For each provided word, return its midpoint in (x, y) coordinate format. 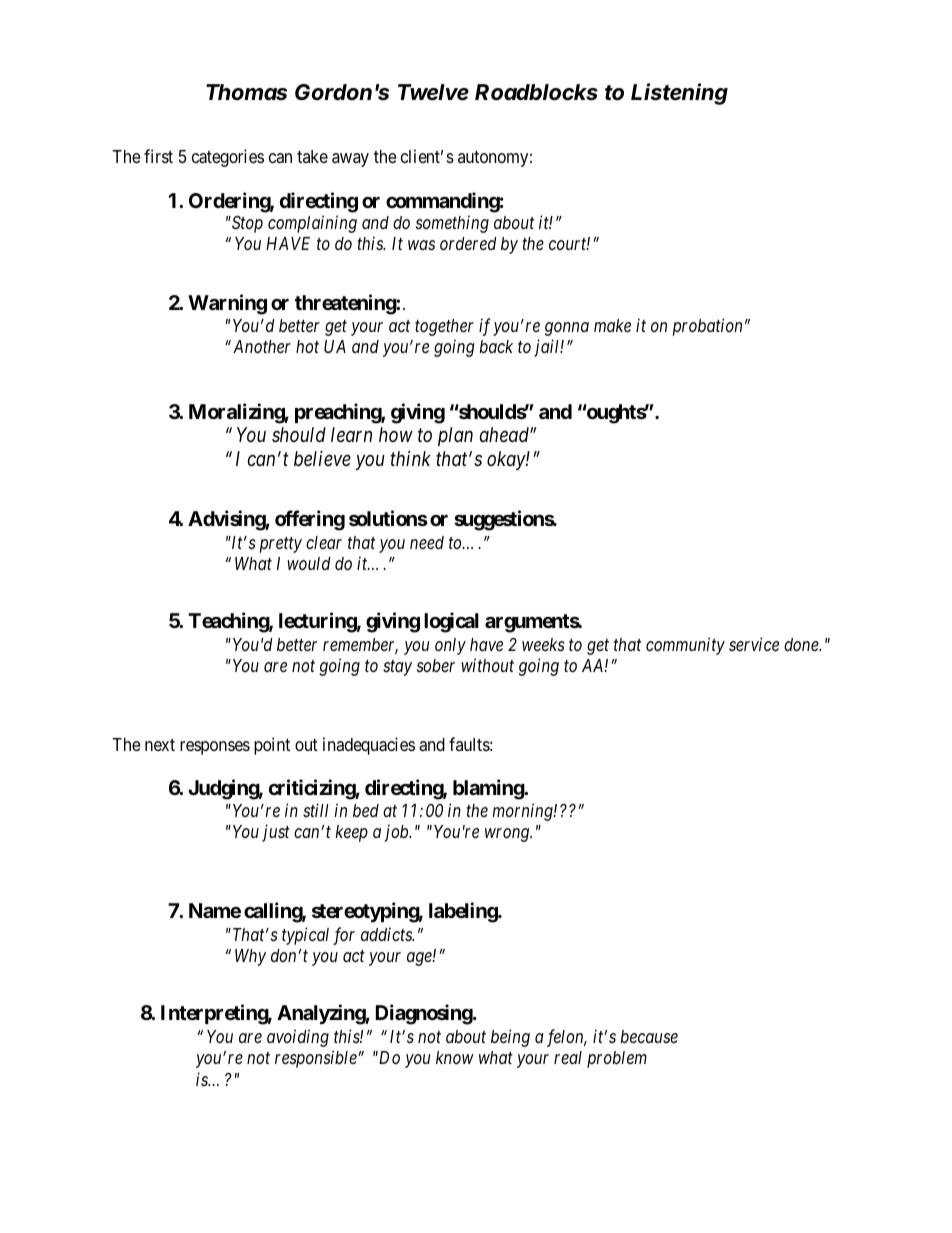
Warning (227, 304)
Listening (679, 94)
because (649, 1036)
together (444, 327)
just (276, 833)
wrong (508, 835)
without (487, 665)
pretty (281, 545)
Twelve (433, 92)
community (685, 646)
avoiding (298, 1038)
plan (455, 436)
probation (707, 327)
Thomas (246, 92)
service (754, 644)
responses (215, 748)
